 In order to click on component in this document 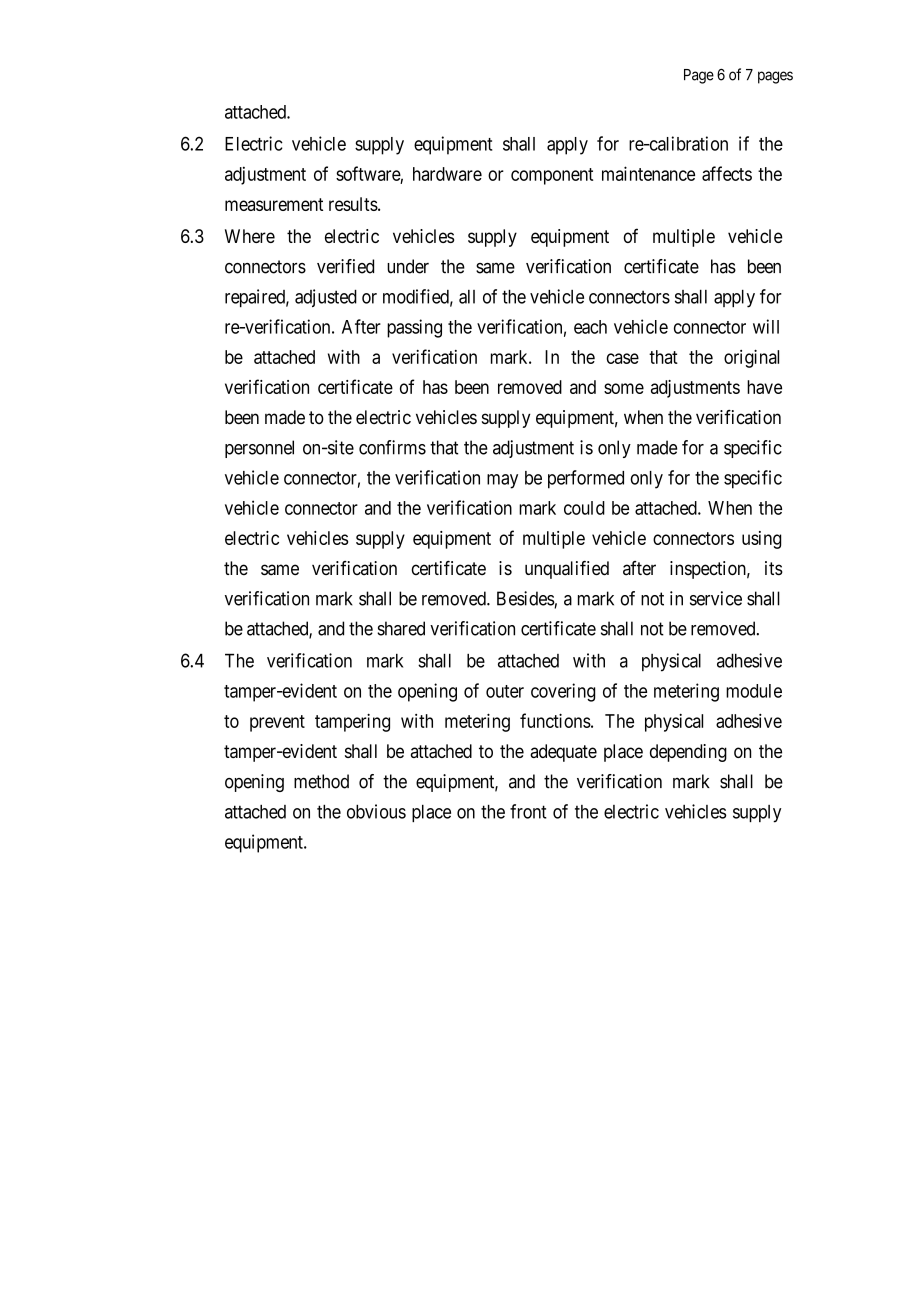, I will do `click(552, 176)`.
